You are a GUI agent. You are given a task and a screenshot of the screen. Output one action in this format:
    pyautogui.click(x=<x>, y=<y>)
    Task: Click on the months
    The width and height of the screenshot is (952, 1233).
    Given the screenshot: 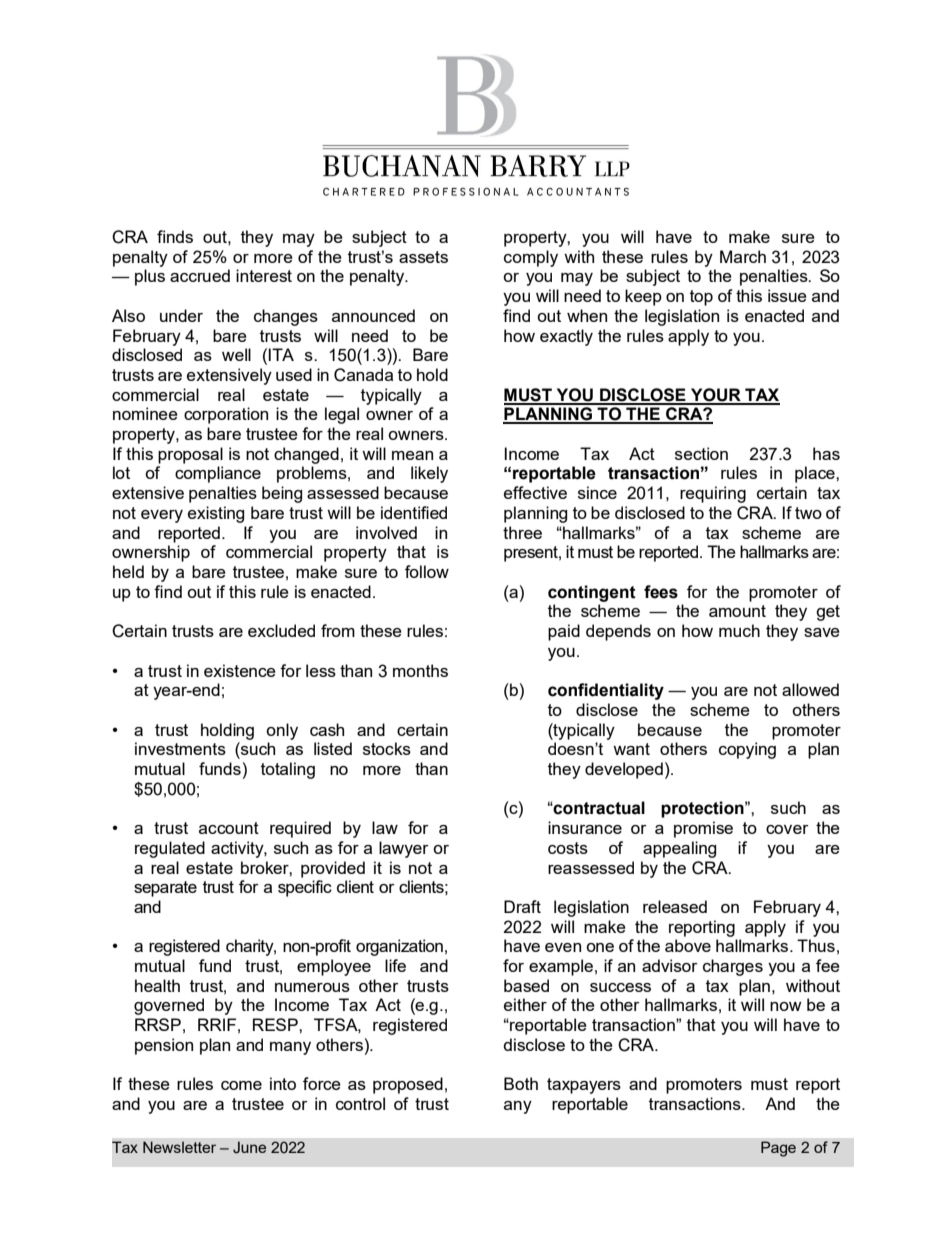 What is the action you would take?
    pyautogui.click(x=420, y=670)
